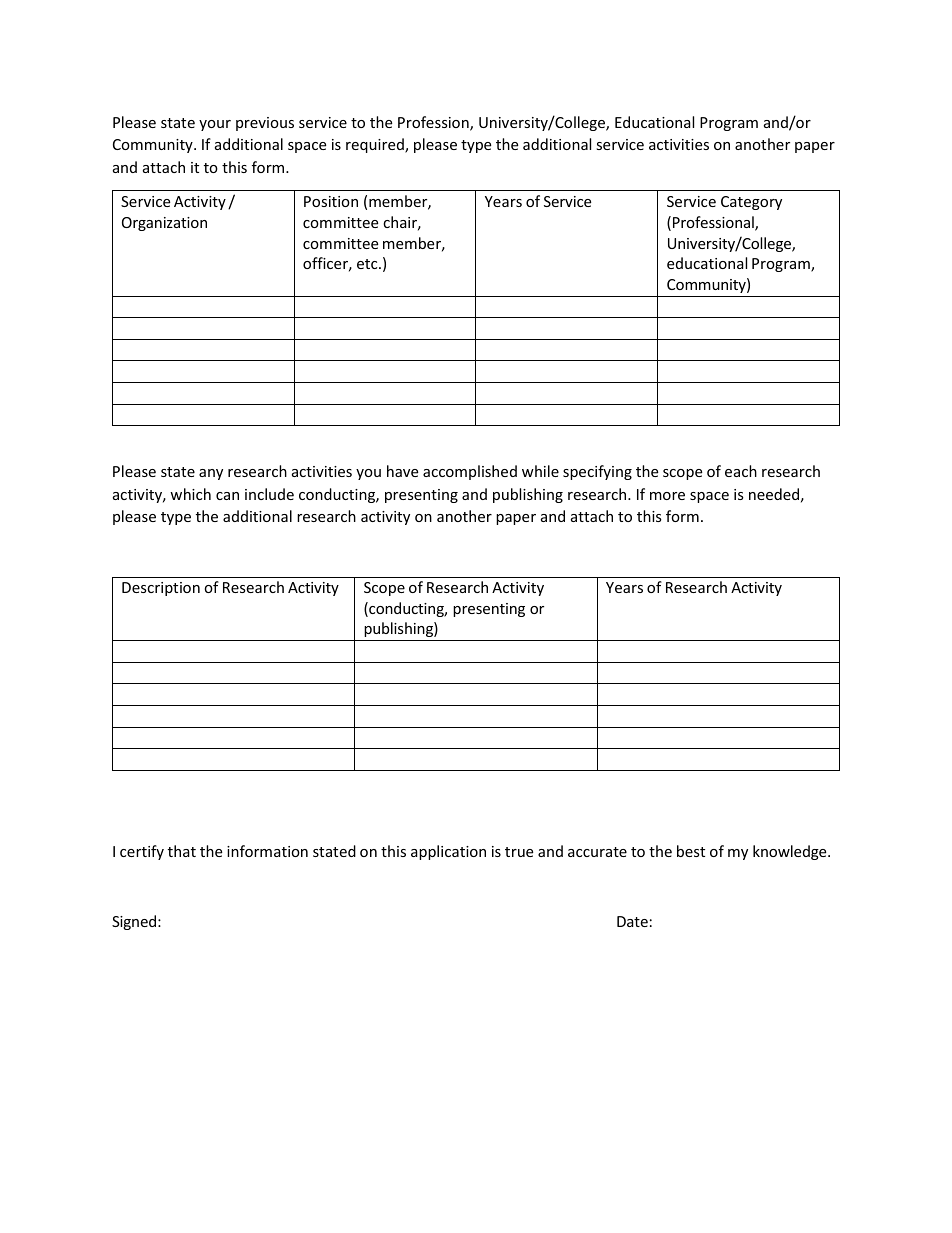  I want to click on that, so click(182, 851).
